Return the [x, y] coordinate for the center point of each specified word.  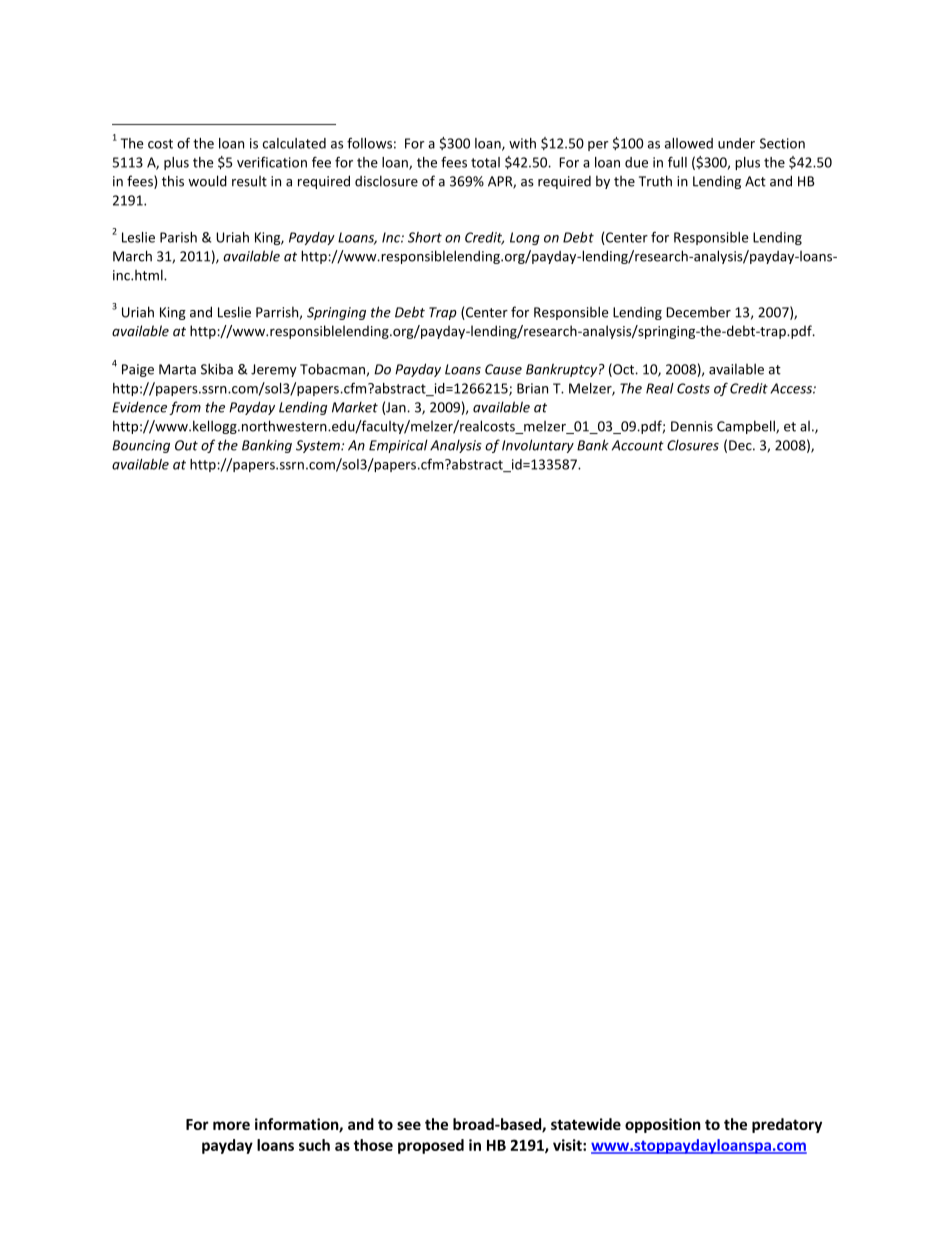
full [677, 162]
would [207, 181]
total [485, 162]
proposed [431, 1146]
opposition [663, 1125]
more [231, 1125]
